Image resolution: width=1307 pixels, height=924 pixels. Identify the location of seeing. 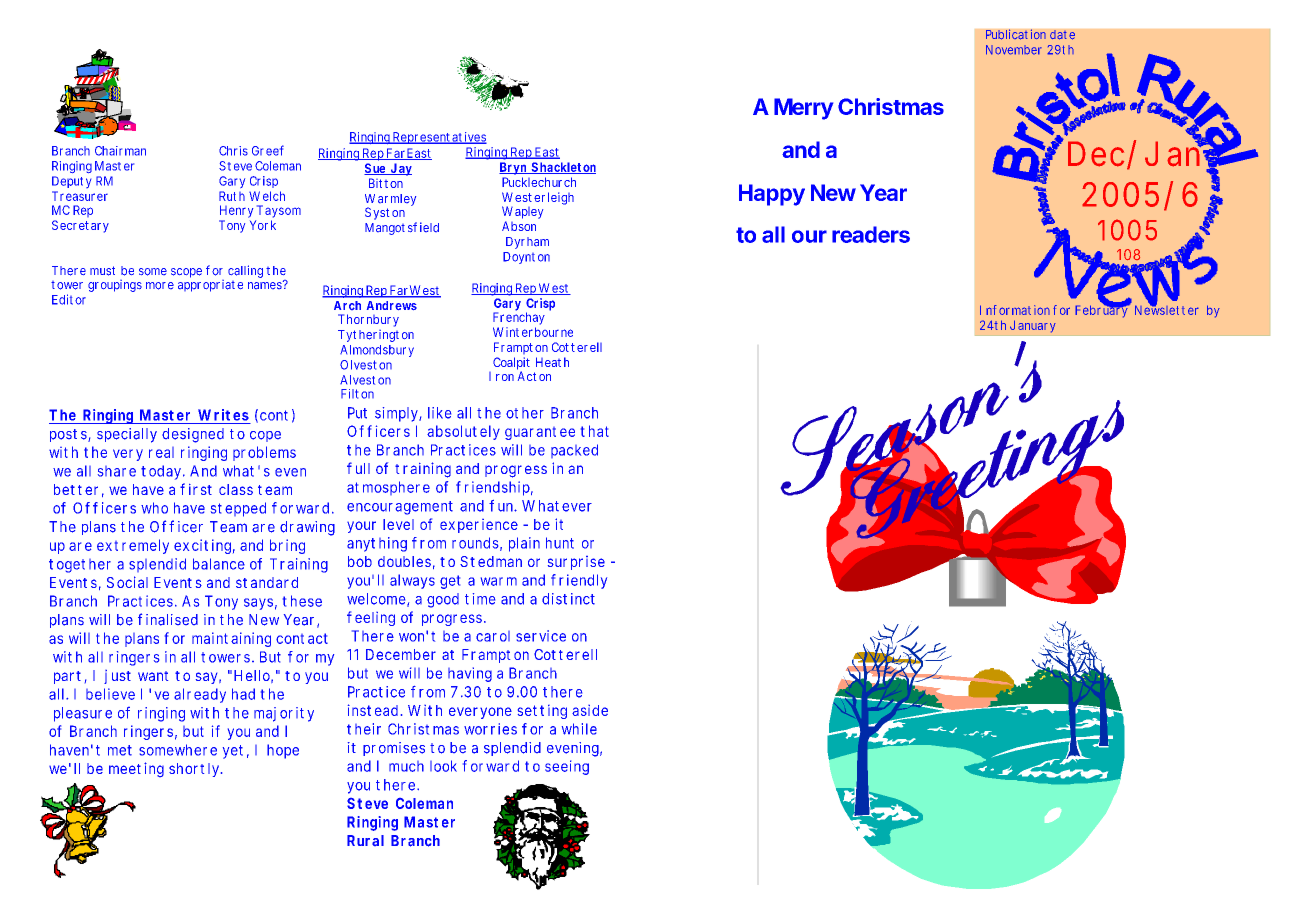
(567, 767).
